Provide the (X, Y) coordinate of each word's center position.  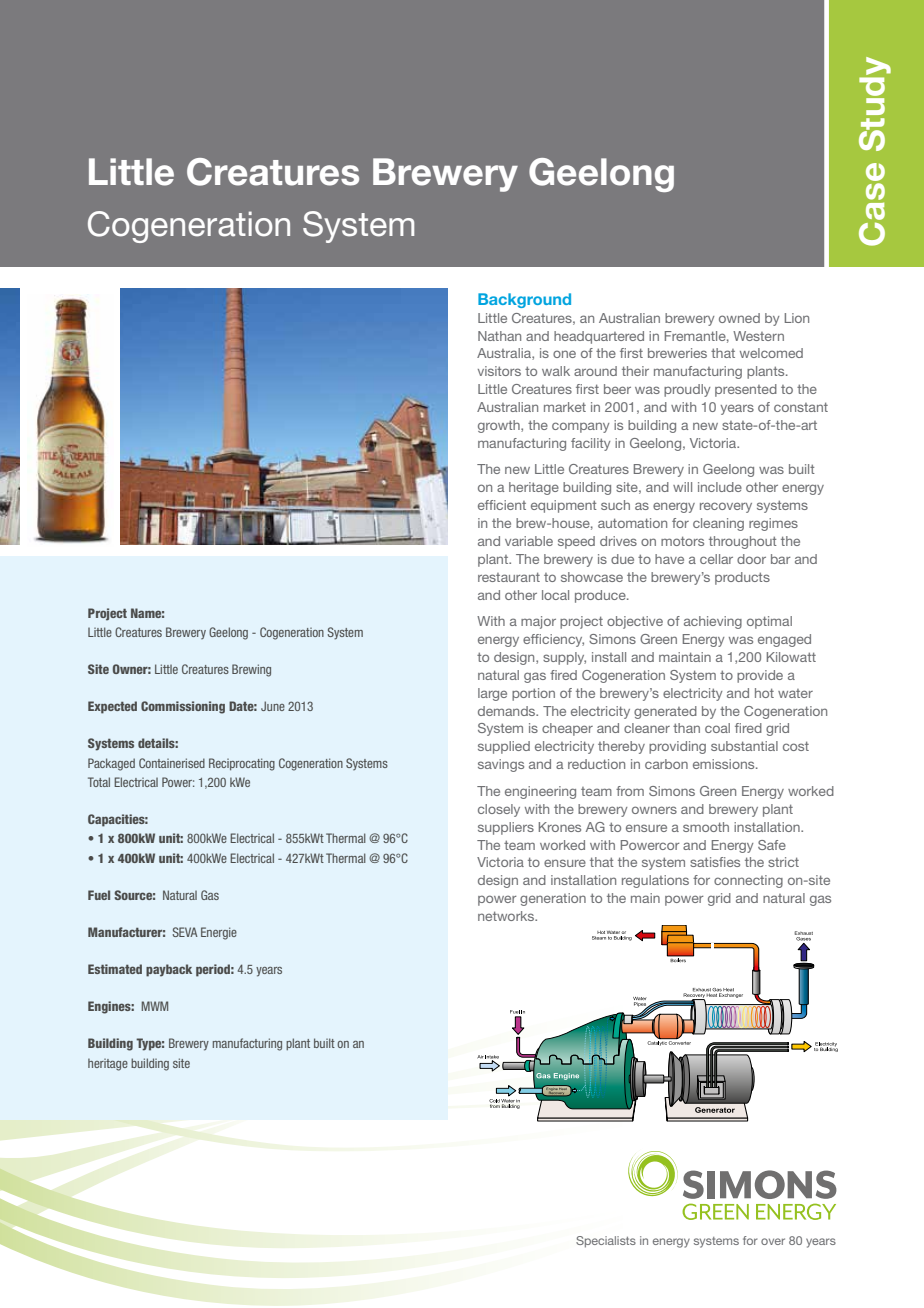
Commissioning (183, 707)
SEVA (185, 932)
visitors (499, 371)
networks (507, 916)
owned (739, 318)
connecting (748, 881)
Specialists (606, 1242)
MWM (155, 1006)
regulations (655, 881)
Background (524, 300)
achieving (713, 622)
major (538, 622)
